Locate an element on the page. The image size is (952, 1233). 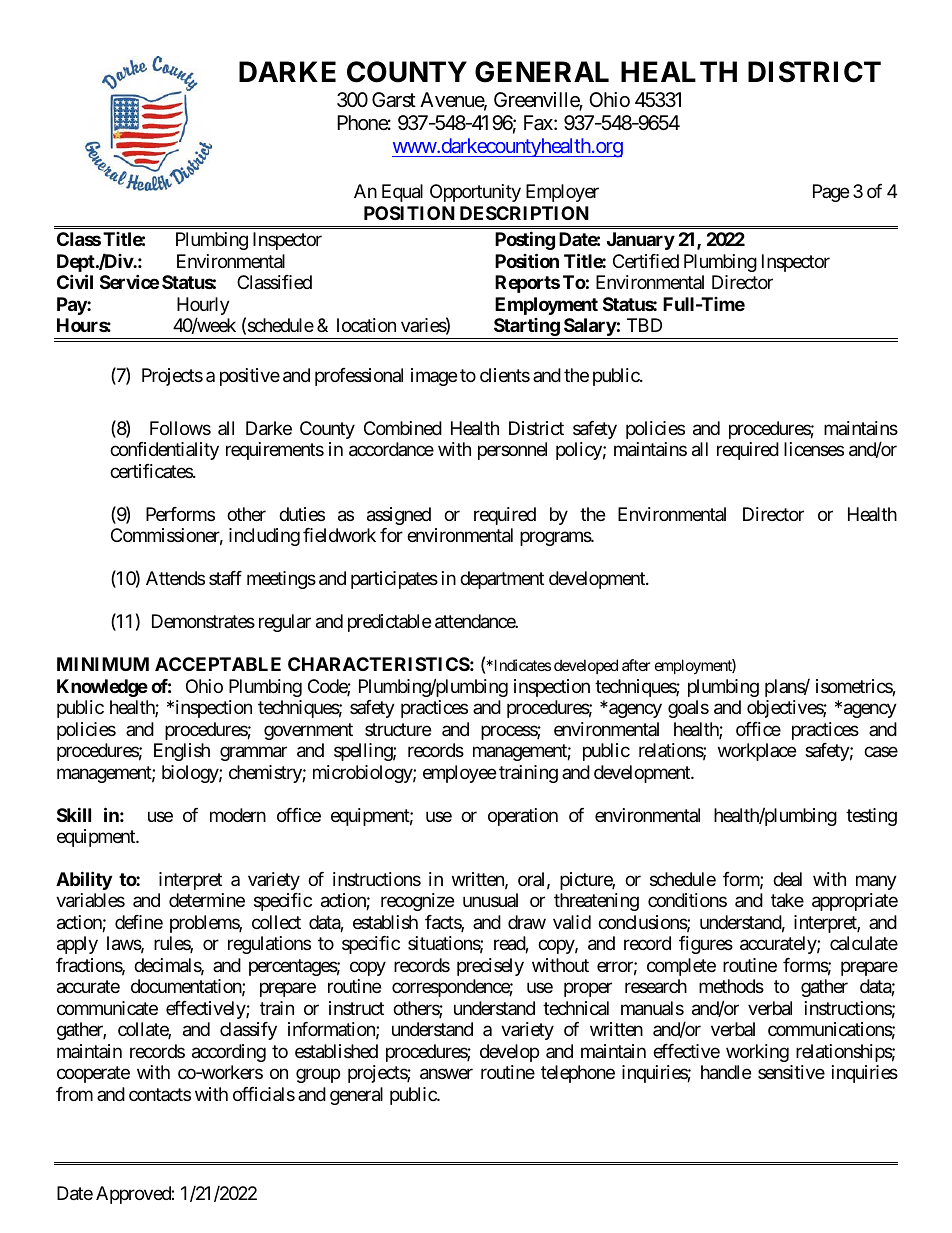
according is located at coordinates (229, 1053).
